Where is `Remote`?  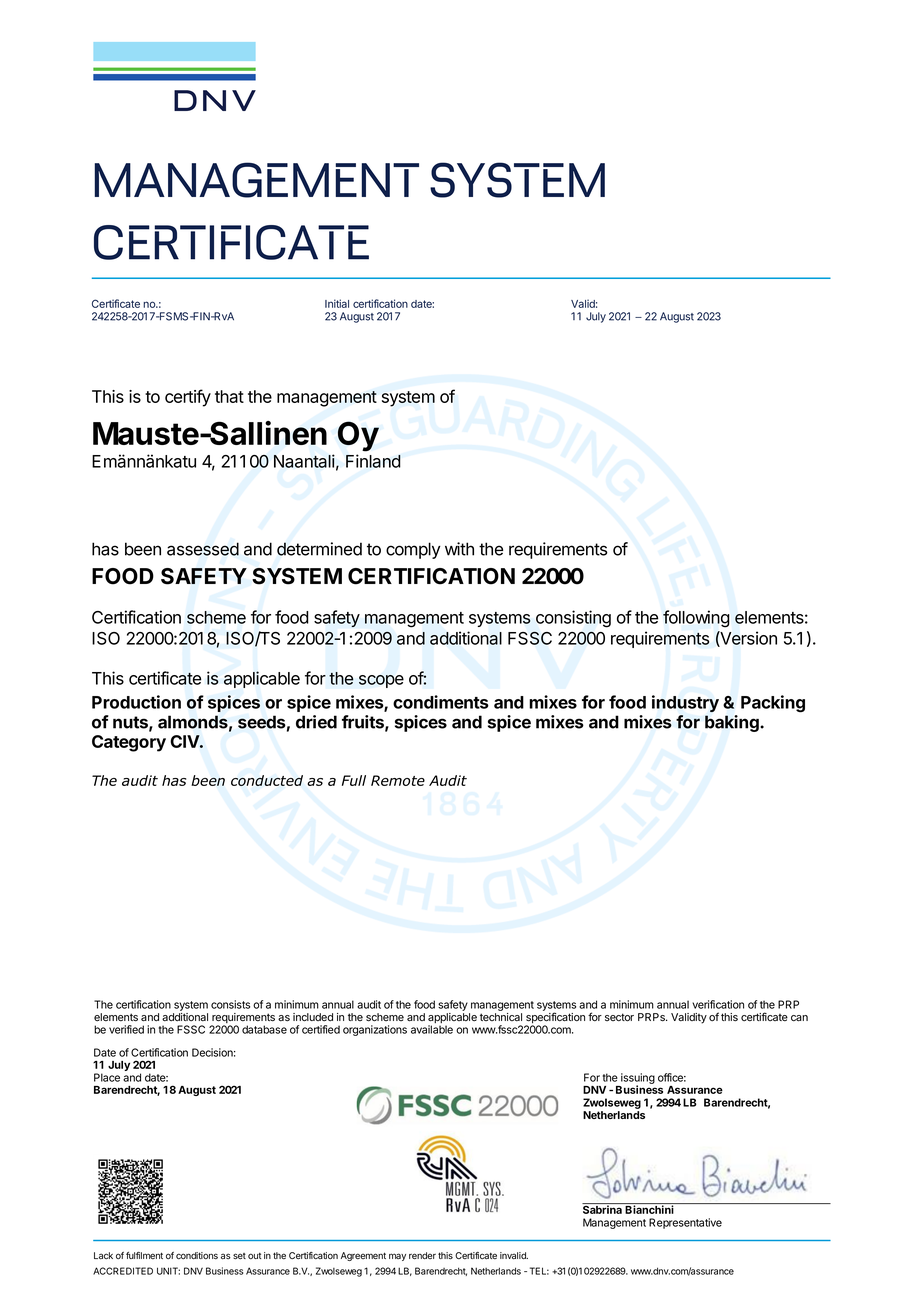 Remote is located at coordinates (398, 780).
